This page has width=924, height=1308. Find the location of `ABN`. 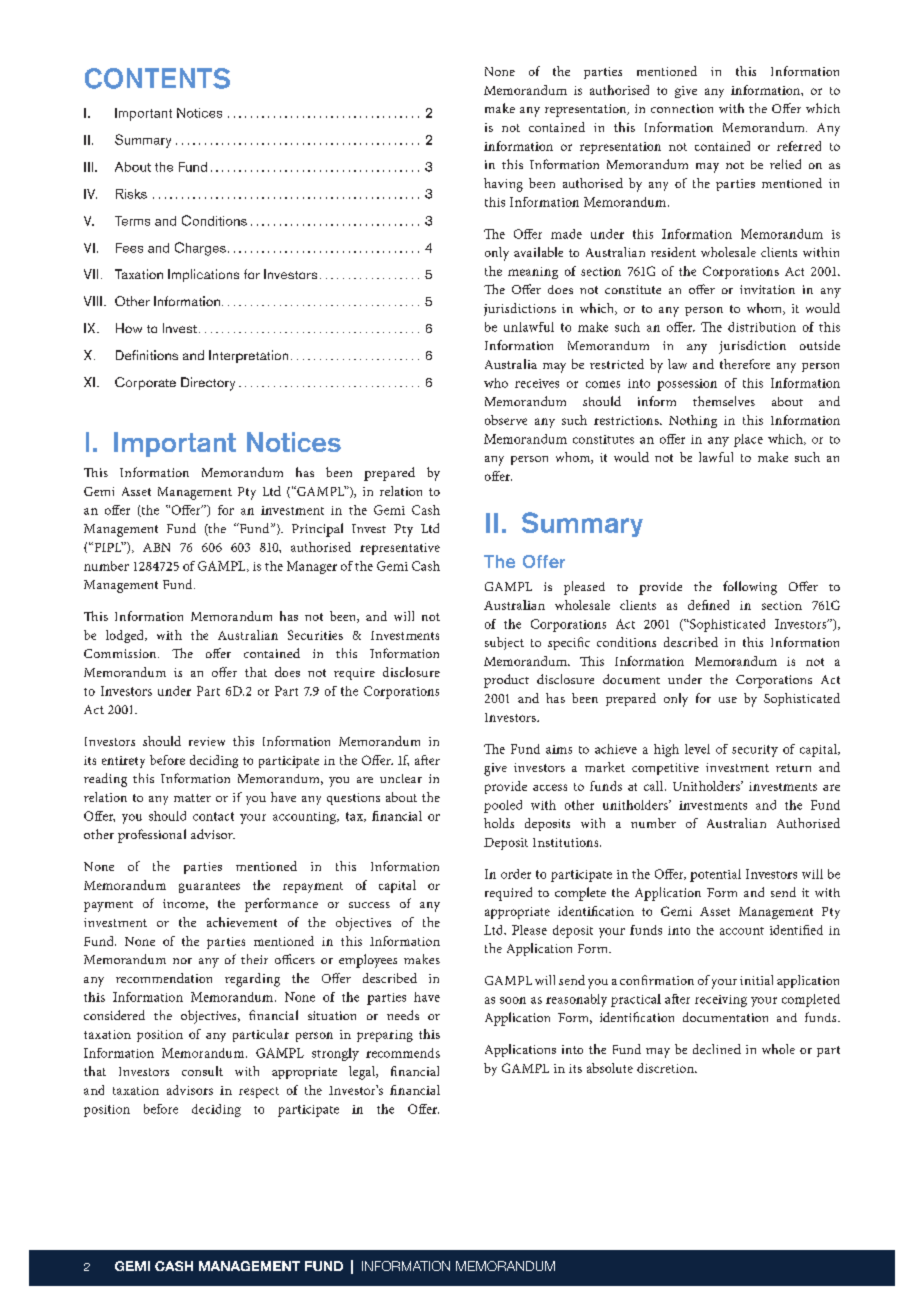

ABN is located at coordinates (156, 547).
